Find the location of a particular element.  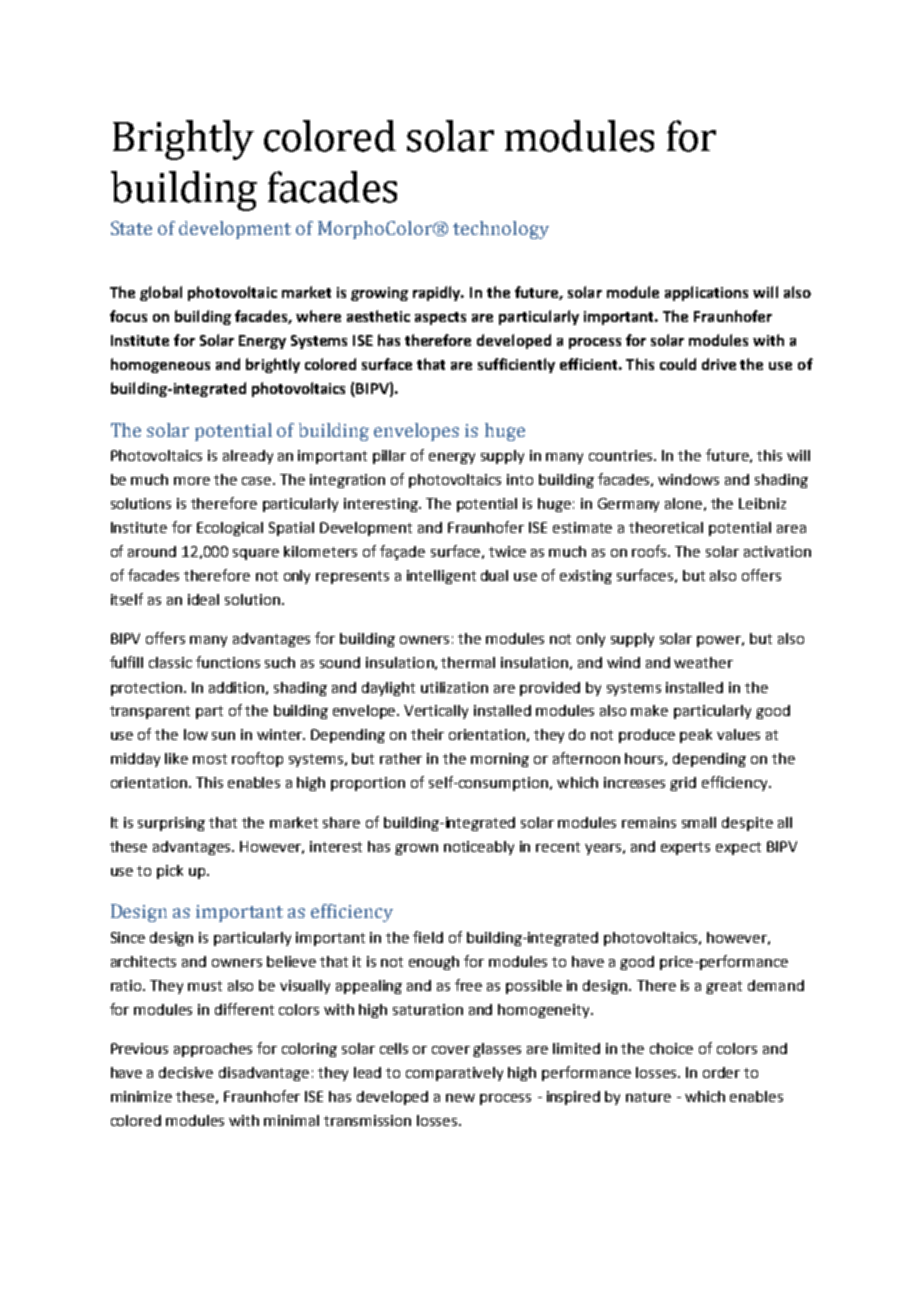

applications is located at coordinates (706, 293).
